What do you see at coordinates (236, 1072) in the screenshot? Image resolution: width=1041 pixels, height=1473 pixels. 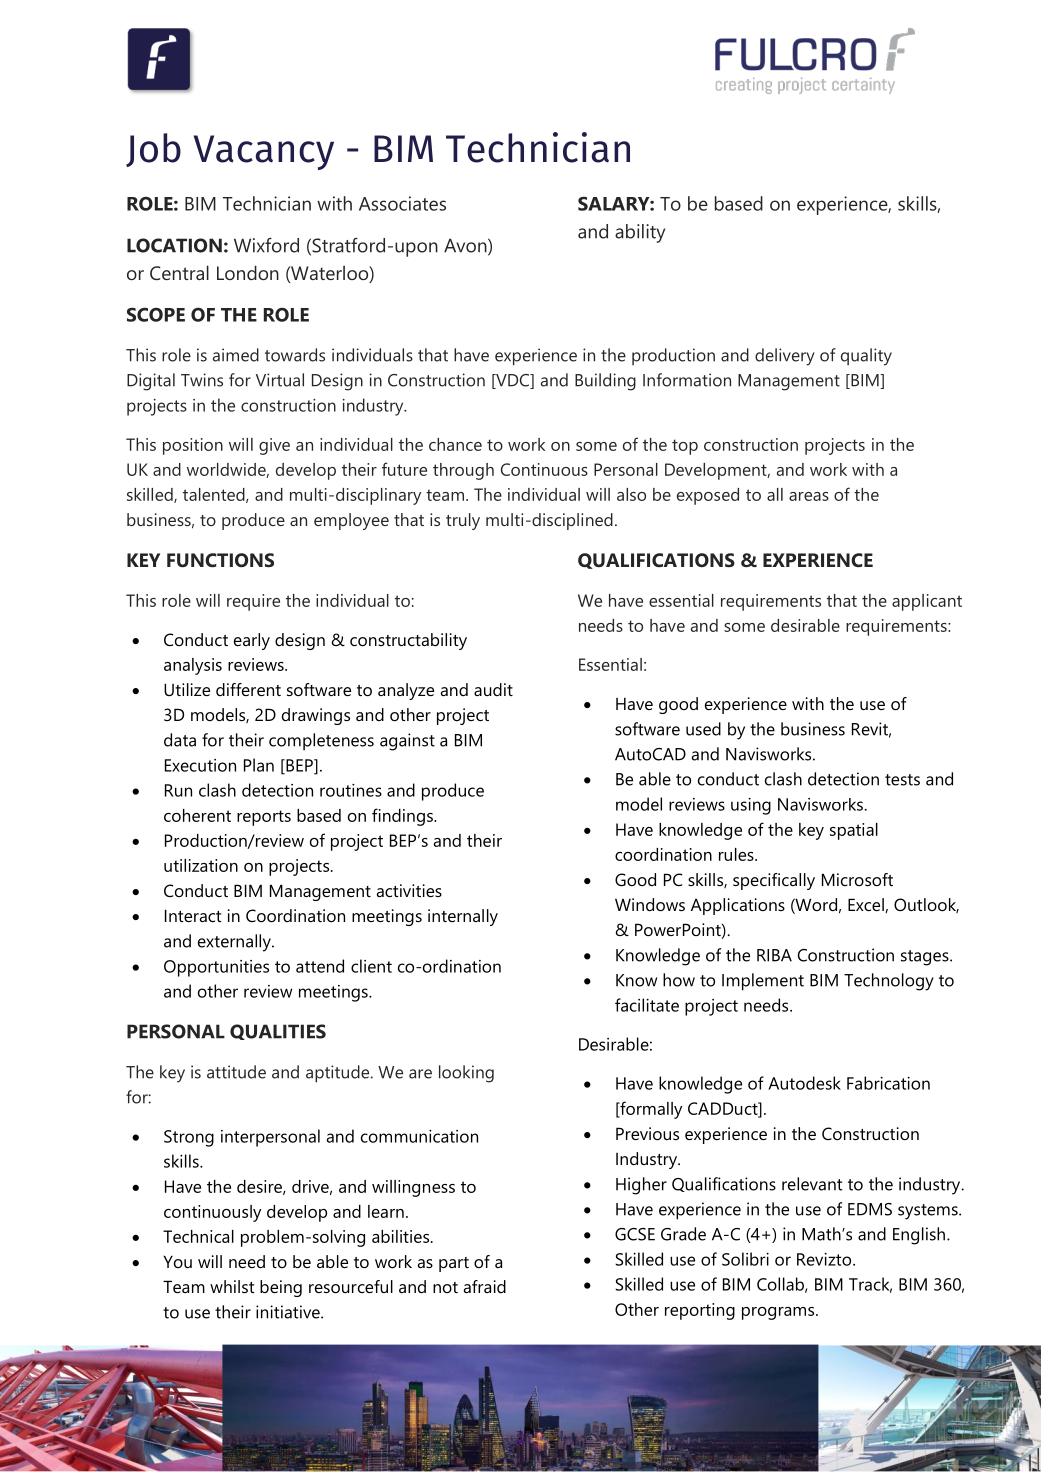 I see `attitude` at bounding box center [236, 1072].
